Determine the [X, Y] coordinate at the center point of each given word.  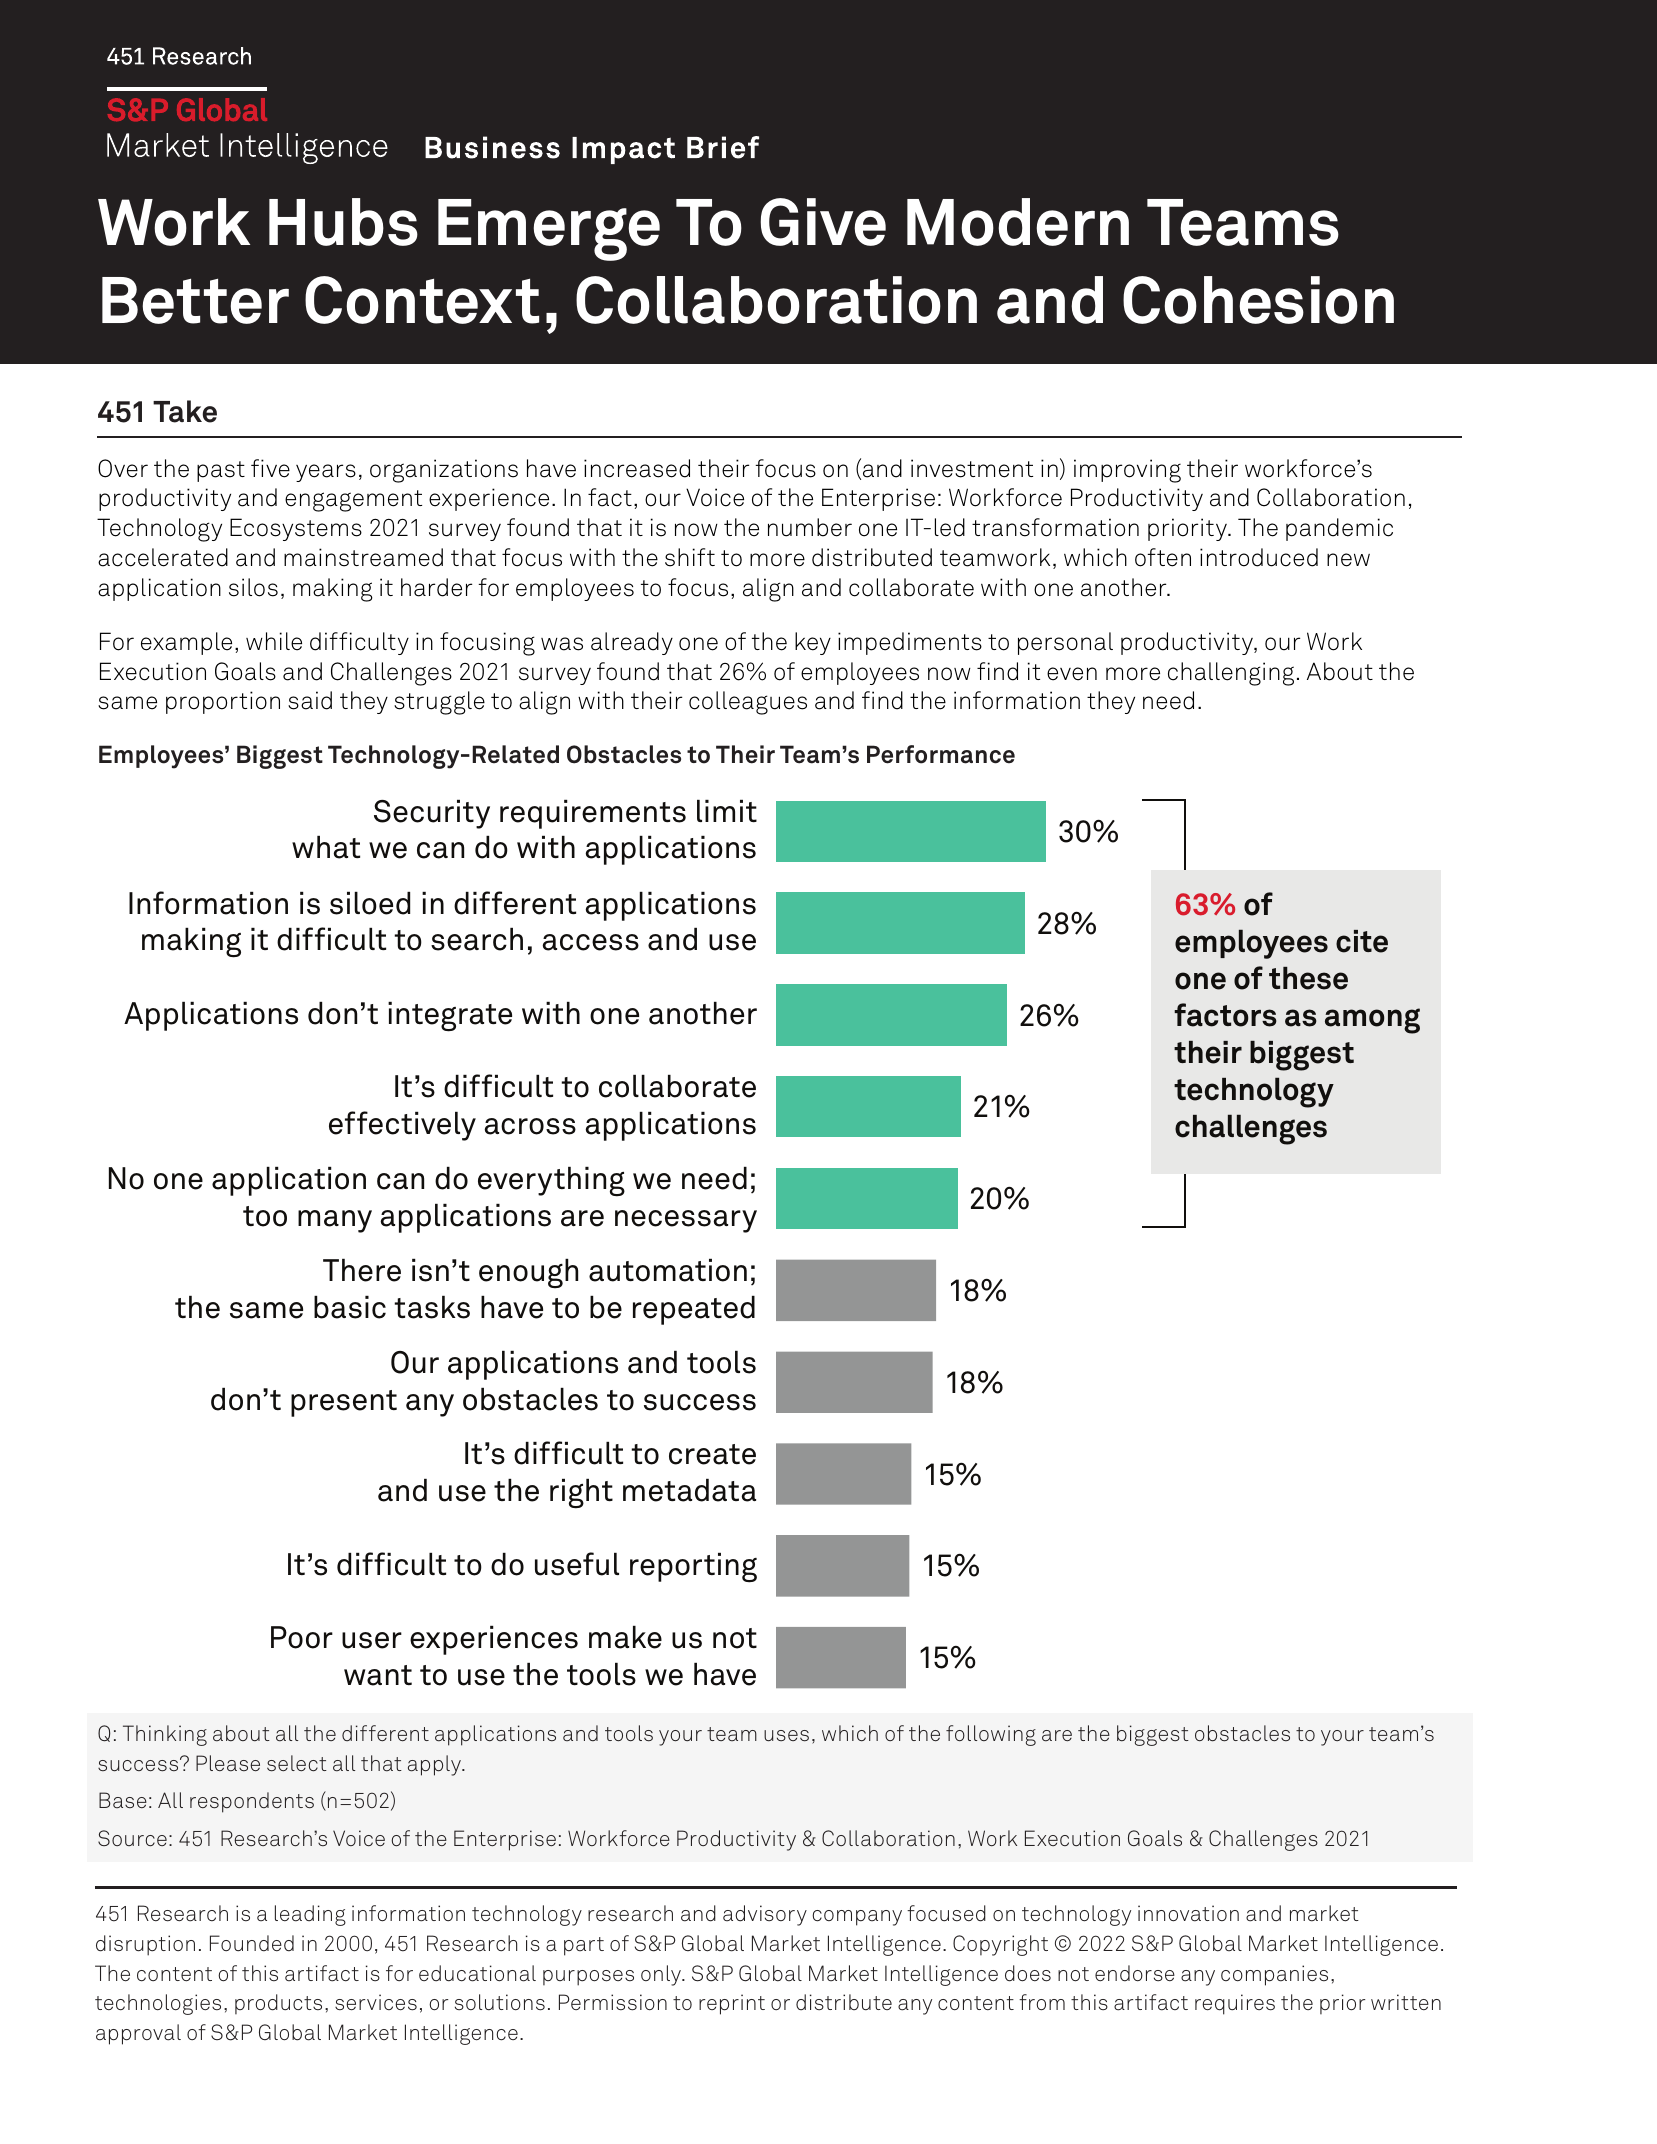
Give [823, 222]
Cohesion [1258, 300]
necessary [686, 1221]
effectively [402, 1126]
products [278, 2004]
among [1372, 1021]
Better [195, 300]
